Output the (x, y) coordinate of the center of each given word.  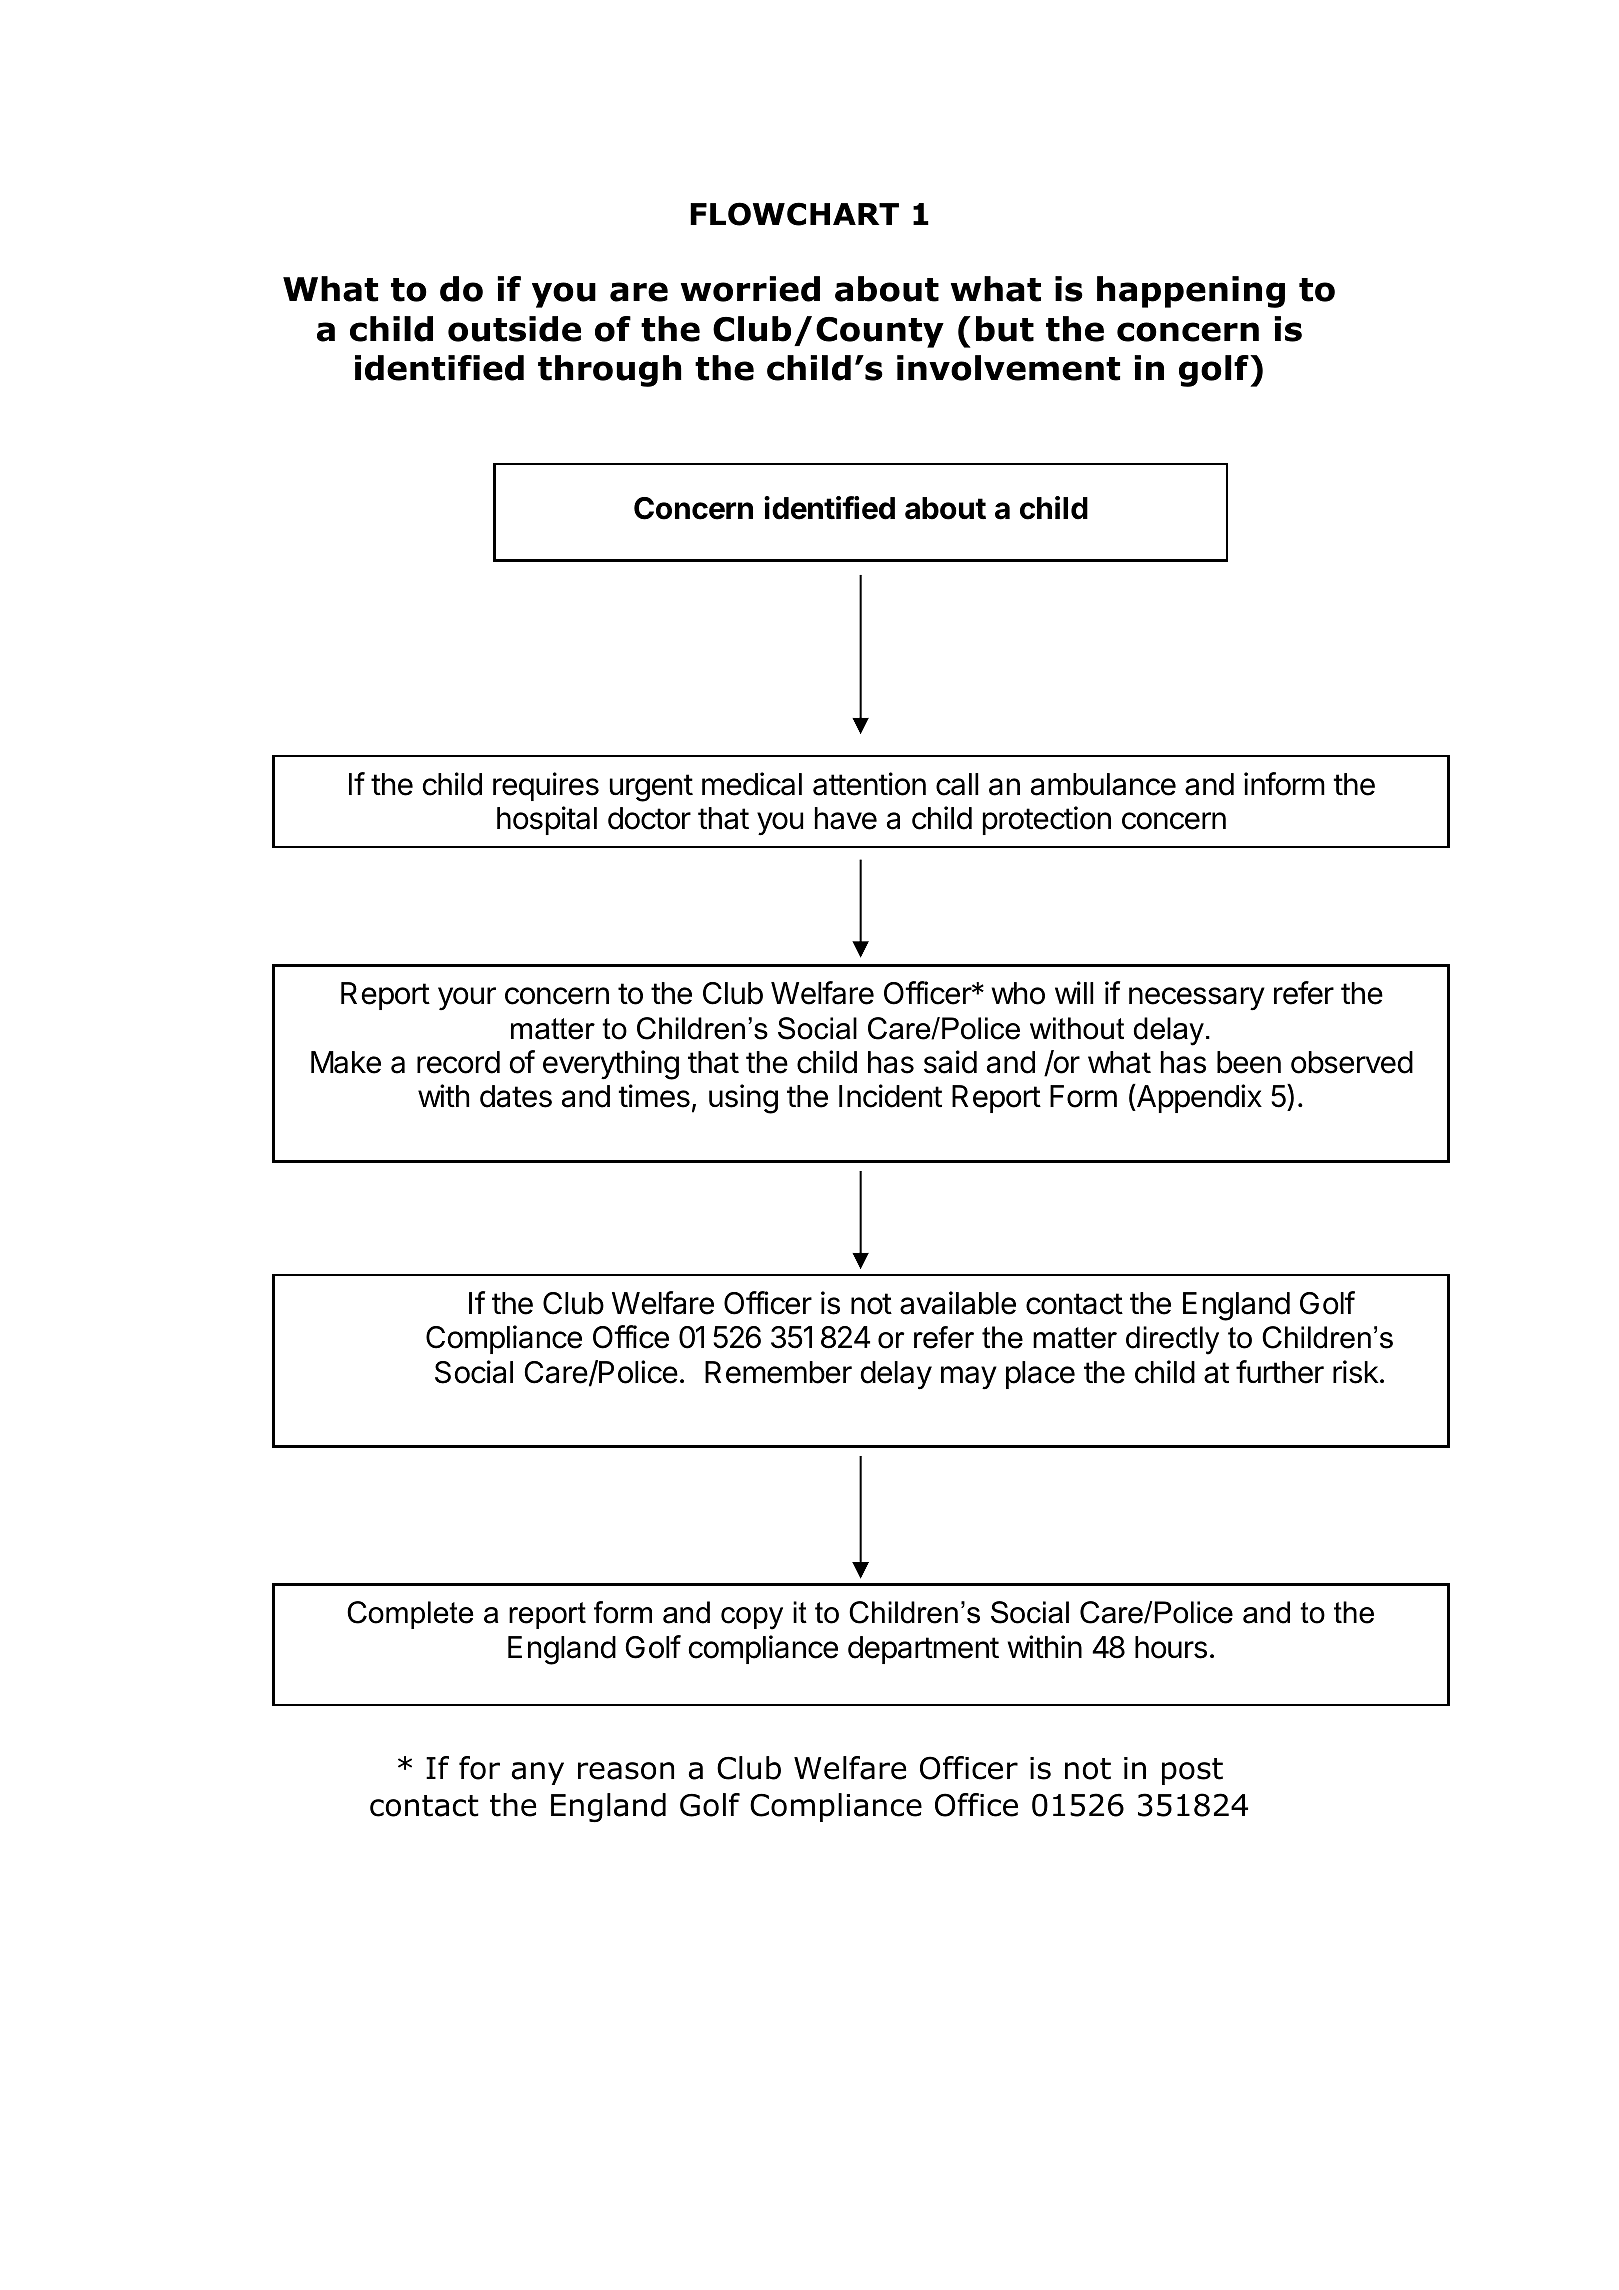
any (537, 1773)
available (958, 1303)
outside (514, 329)
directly (1172, 1340)
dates (516, 1096)
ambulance (1103, 784)
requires (546, 786)
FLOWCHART (794, 214)
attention (869, 784)
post (1192, 1771)
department (923, 1650)
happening (1191, 292)
